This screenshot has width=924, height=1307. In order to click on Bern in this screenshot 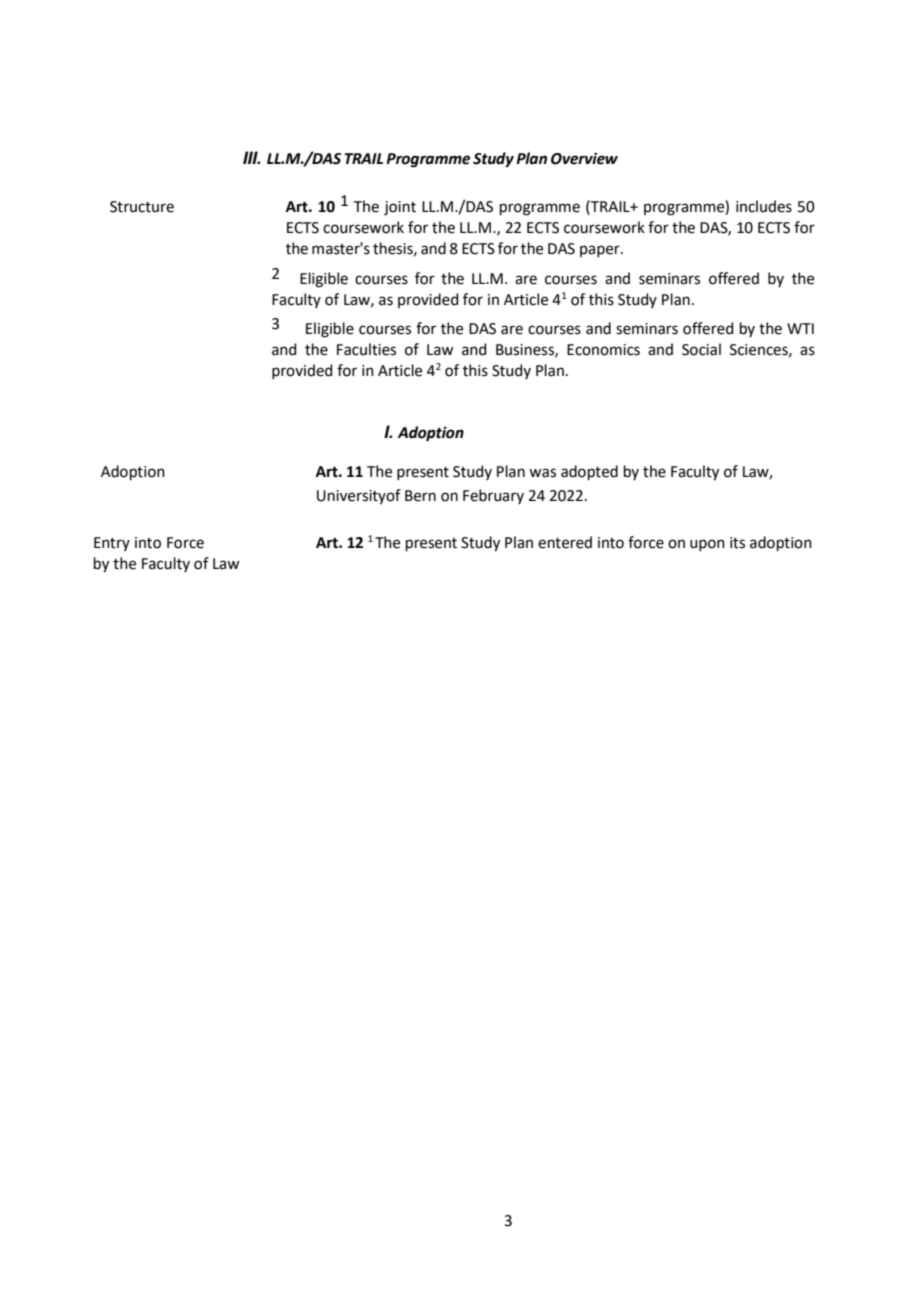, I will do `click(420, 496)`.
